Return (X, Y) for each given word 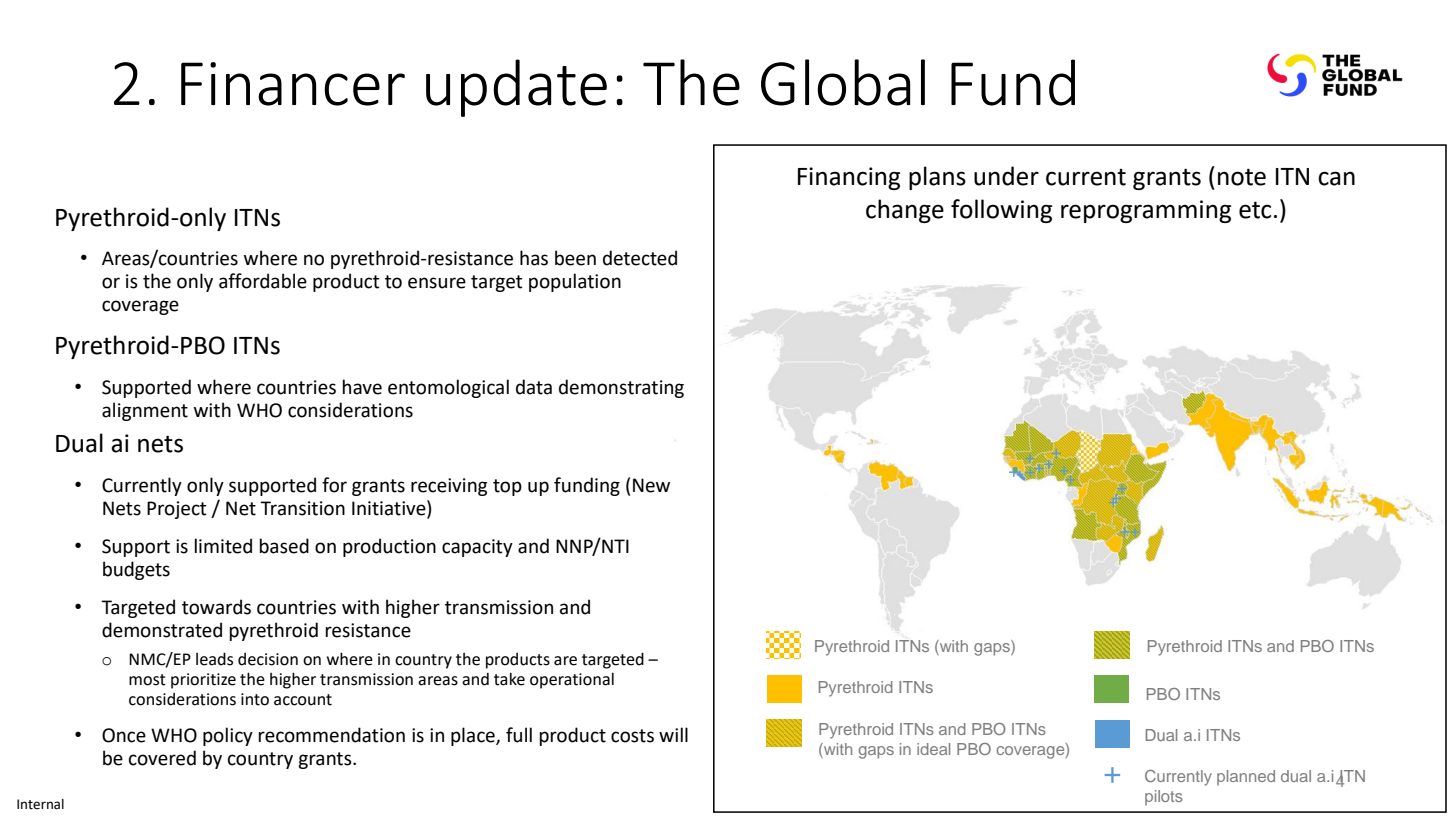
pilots (1164, 797)
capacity (477, 548)
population (575, 282)
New (651, 485)
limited (223, 546)
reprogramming (1146, 211)
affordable (263, 281)
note (1242, 177)
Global (843, 82)
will (673, 734)
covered (162, 758)
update (516, 88)
